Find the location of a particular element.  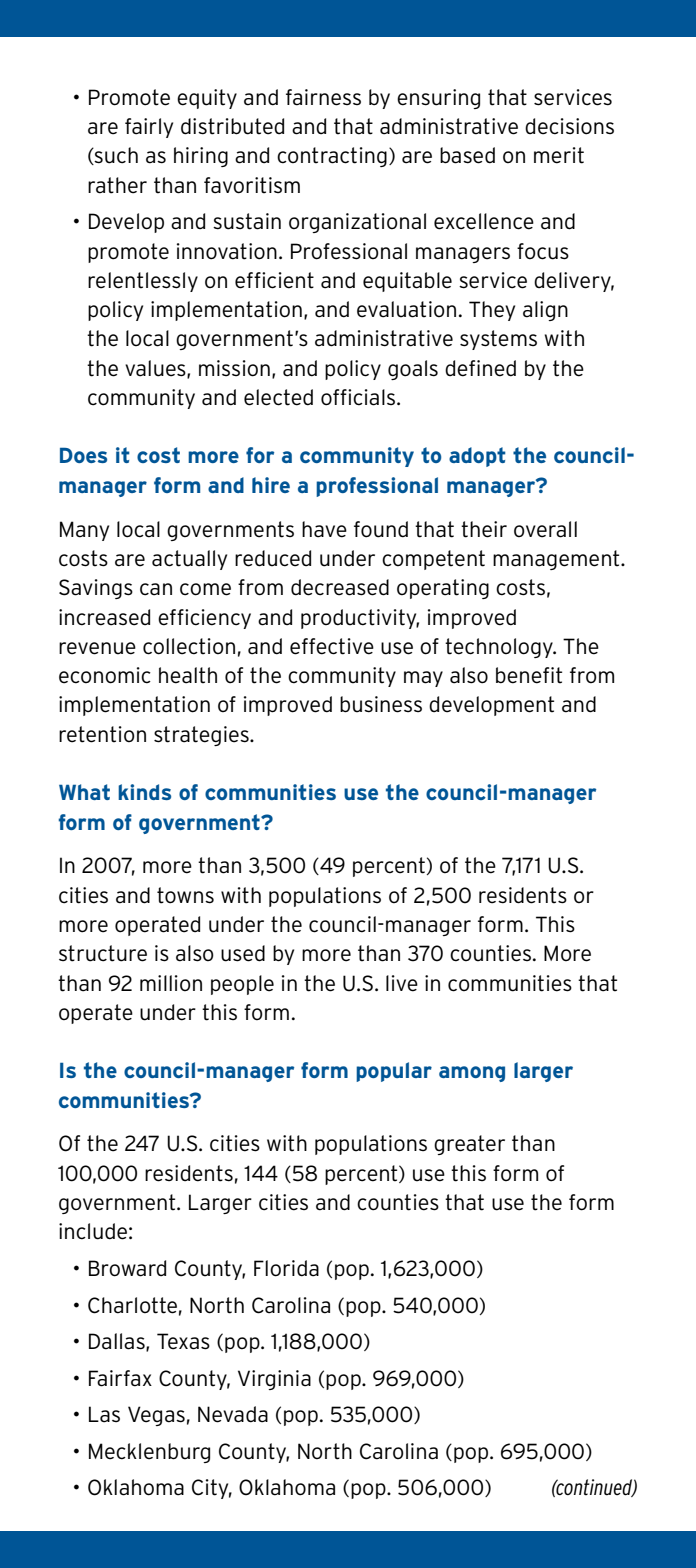

Virginia is located at coordinates (274, 1380).
